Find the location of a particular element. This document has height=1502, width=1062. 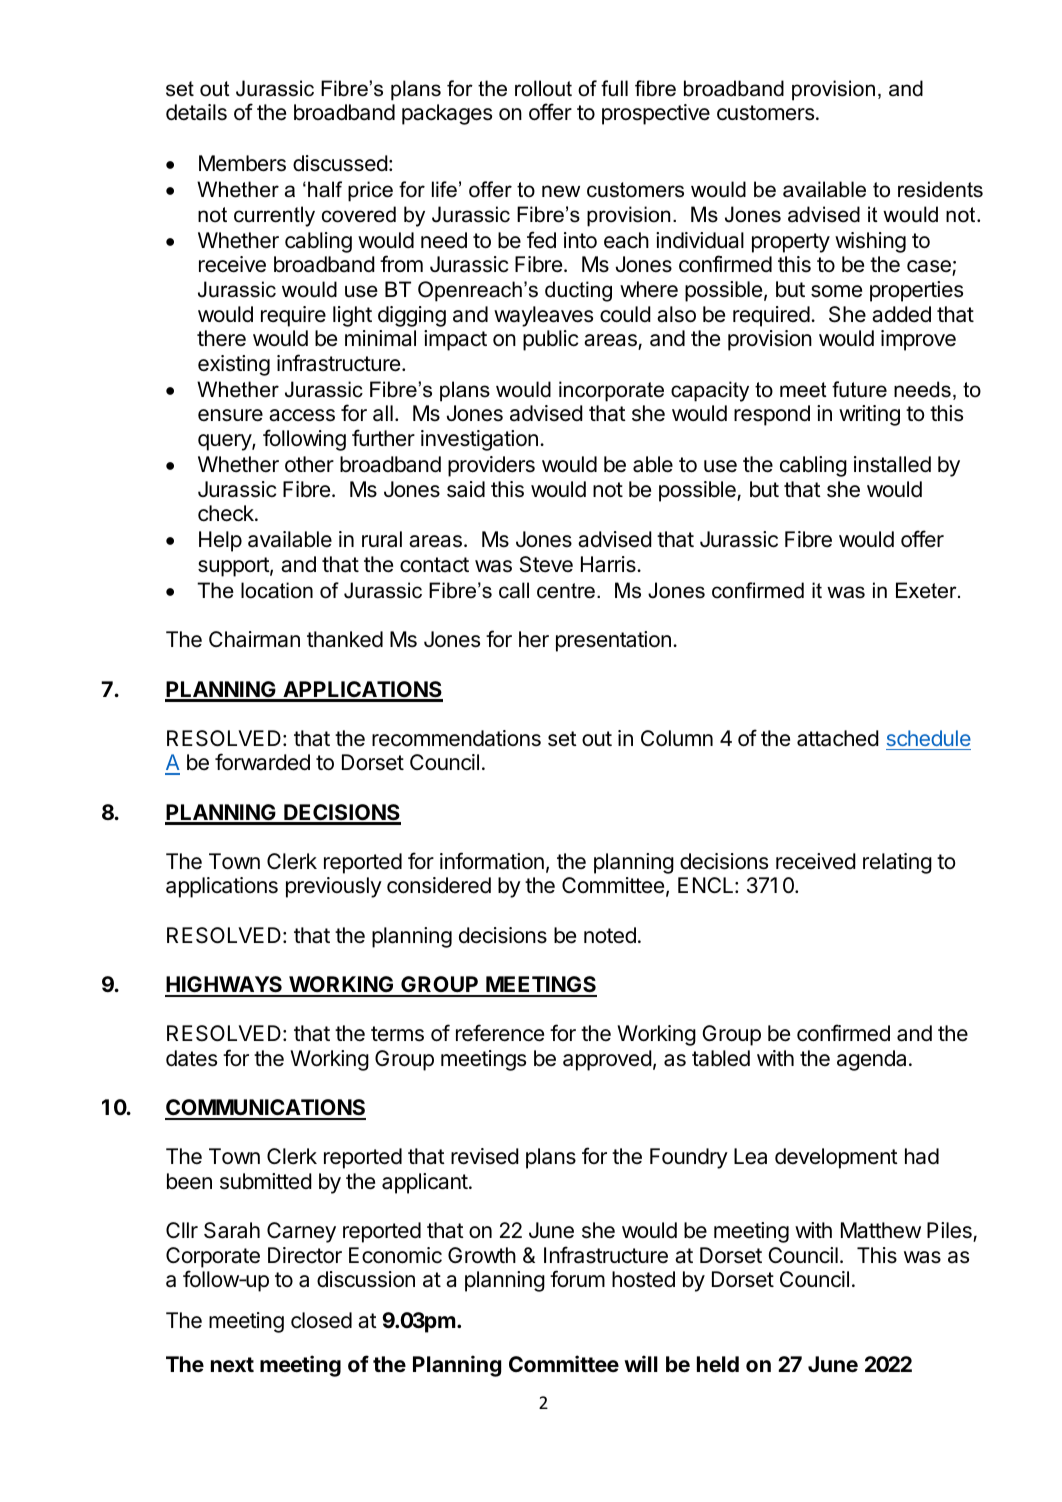

closed is located at coordinates (321, 1320).
